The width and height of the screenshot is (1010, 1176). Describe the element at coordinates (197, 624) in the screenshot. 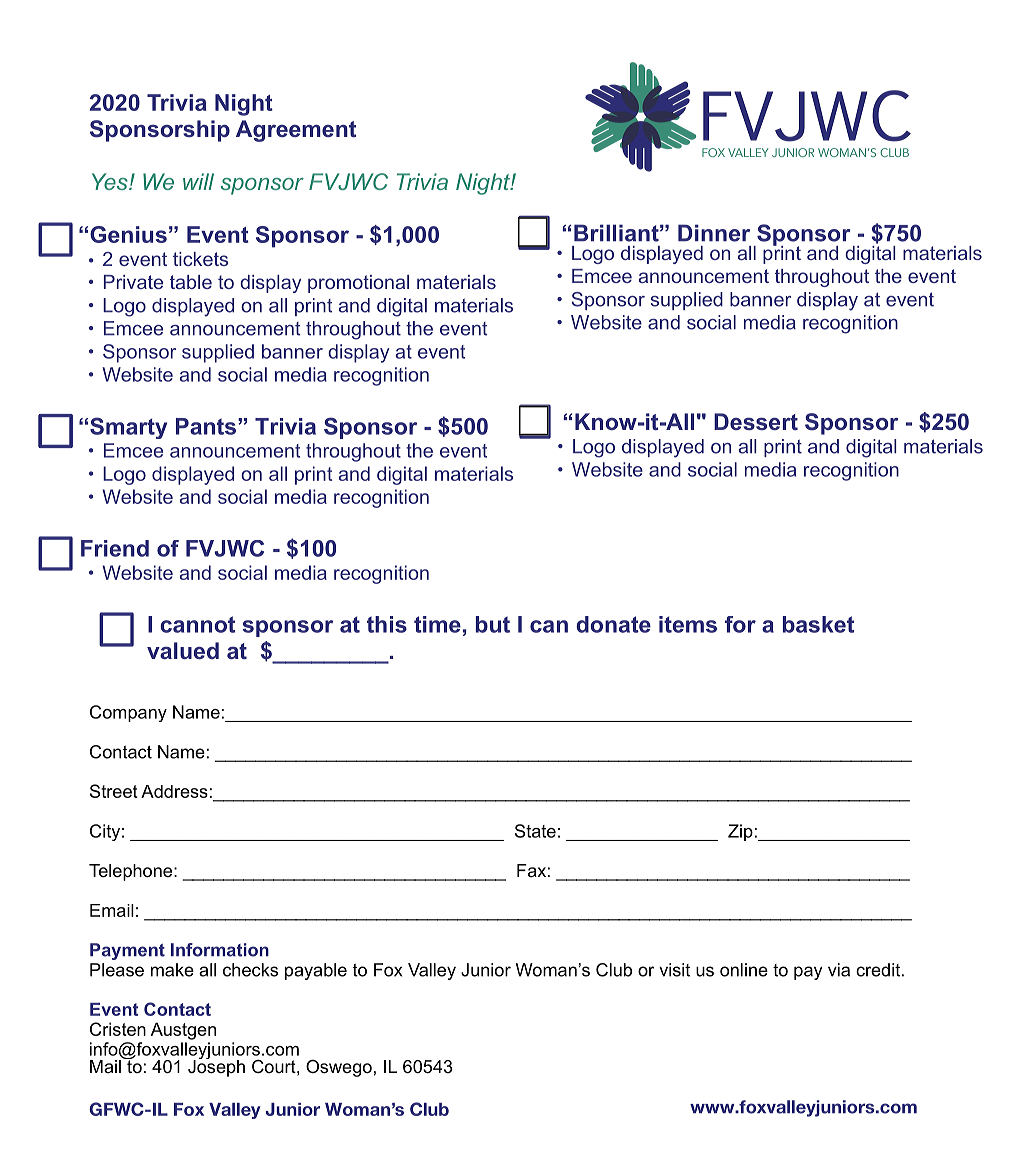

I see `cannot` at that location.
